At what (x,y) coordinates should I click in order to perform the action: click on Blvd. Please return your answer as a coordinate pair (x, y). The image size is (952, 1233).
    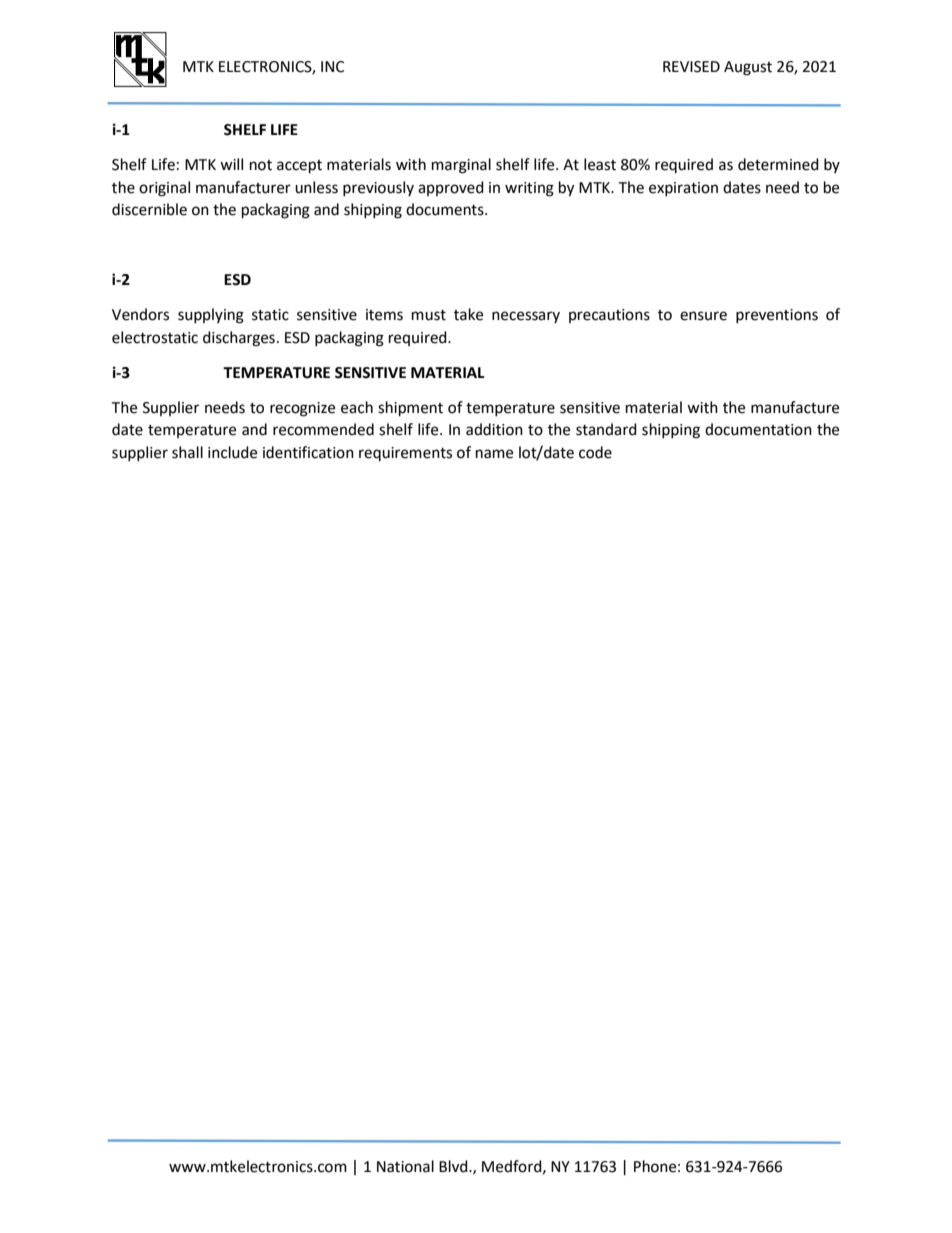
    Looking at the image, I should click on (454, 1166).
